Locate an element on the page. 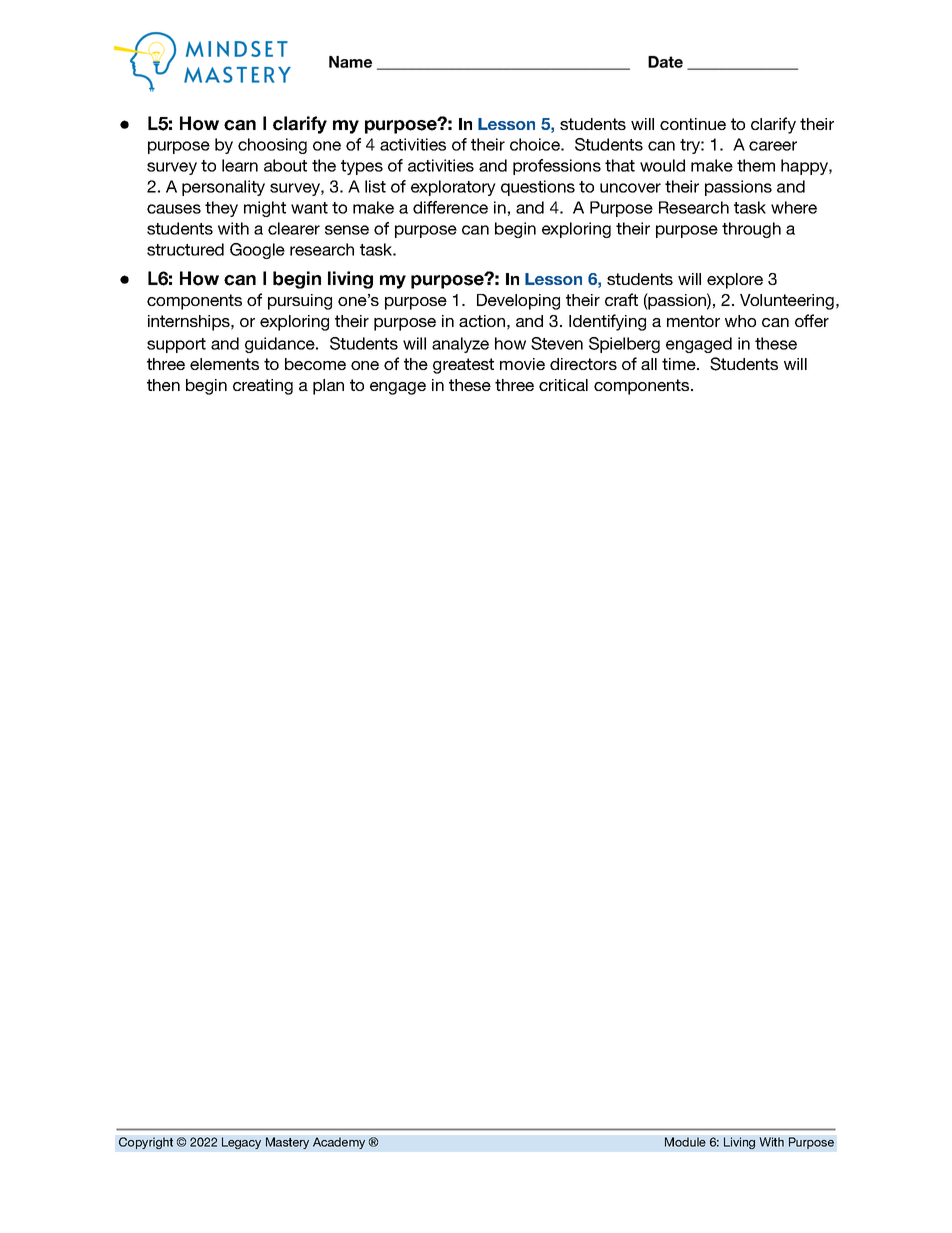 This page has height=1233, width=952. them is located at coordinates (756, 165).
